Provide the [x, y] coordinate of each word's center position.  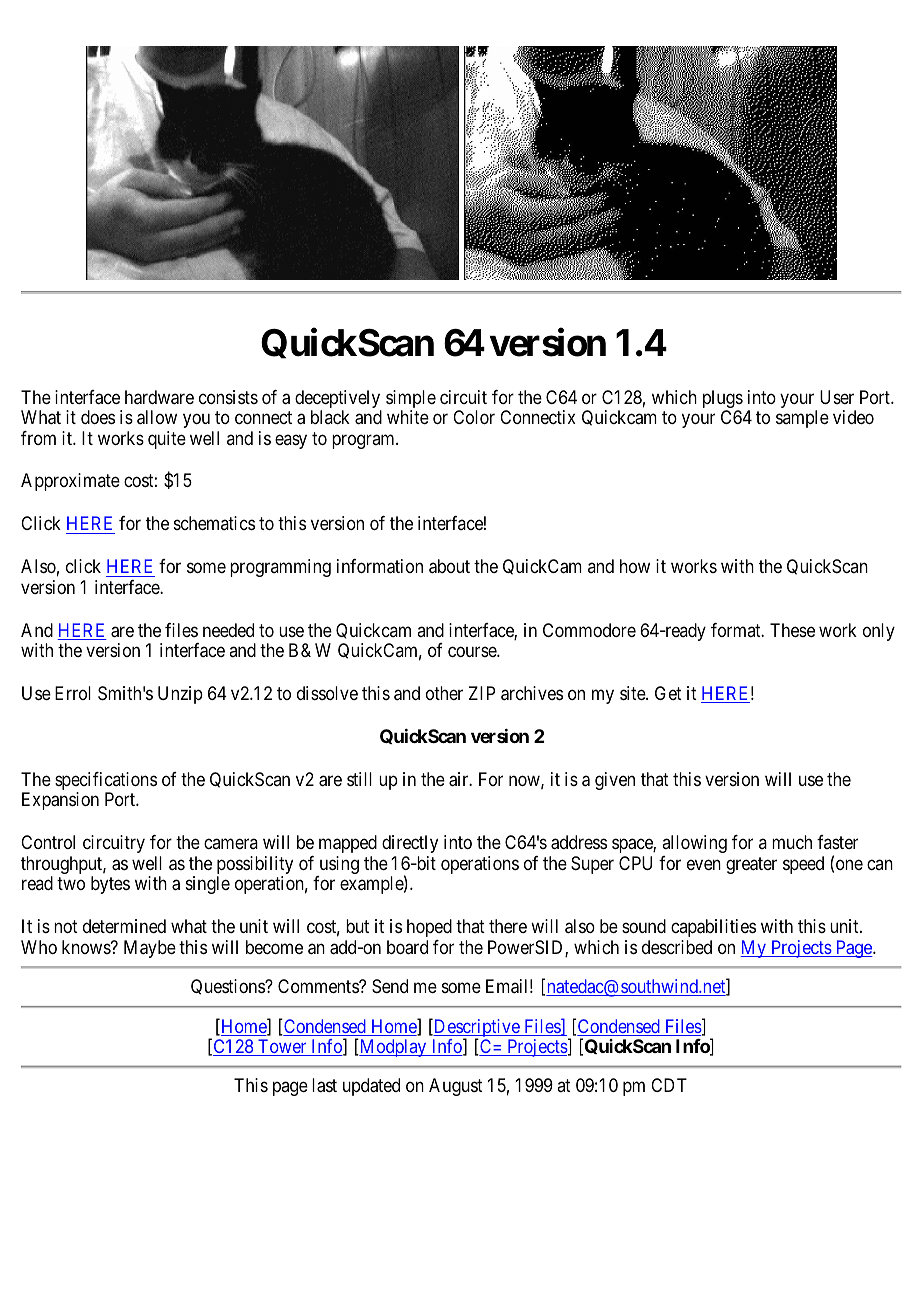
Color [474, 417]
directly [410, 844]
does [98, 417]
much [792, 842]
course [473, 652]
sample [802, 419]
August [456, 1087]
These [792, 630]
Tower [282, 1047]
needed [228, 630]
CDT [669, 1085]
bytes [110, 885]
